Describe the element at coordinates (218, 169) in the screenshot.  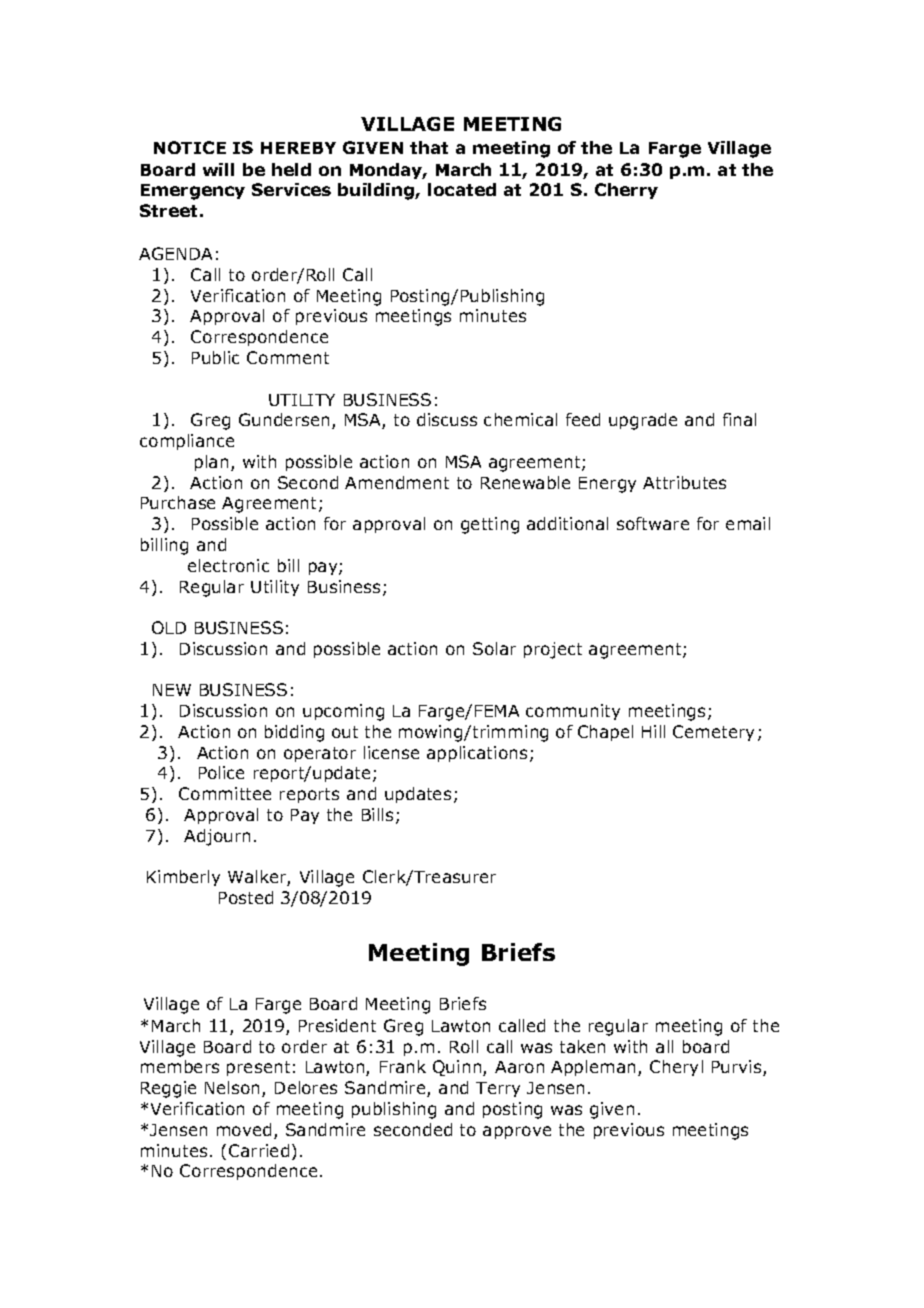
I see `will` at that location.
